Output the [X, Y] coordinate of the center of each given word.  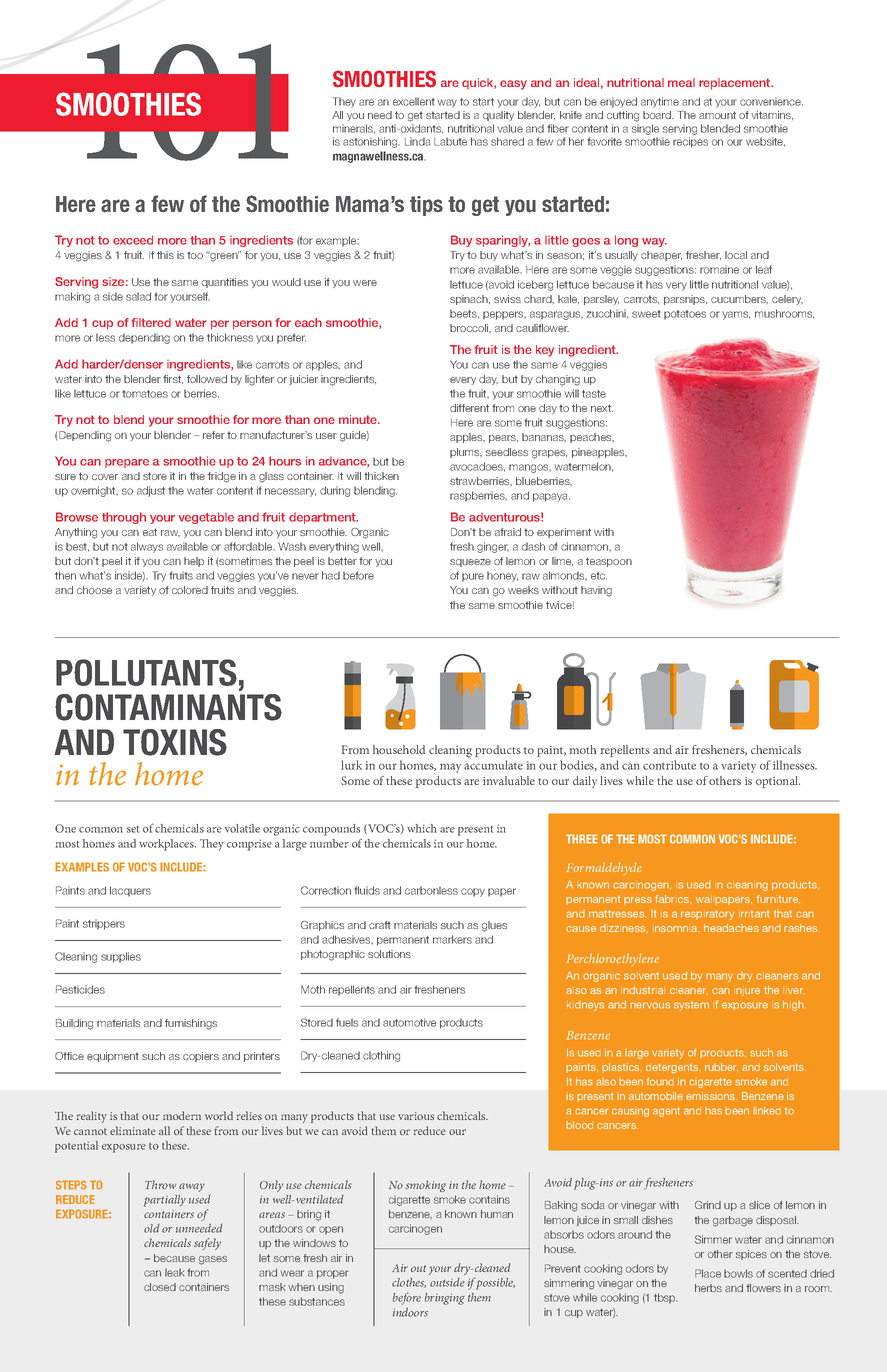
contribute [669, 765]
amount [717, 115]
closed [160, 1287]
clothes [409, 1283]
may [450, 768]
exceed [133, 240]
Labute [450, 141]
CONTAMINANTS [168, 707]
